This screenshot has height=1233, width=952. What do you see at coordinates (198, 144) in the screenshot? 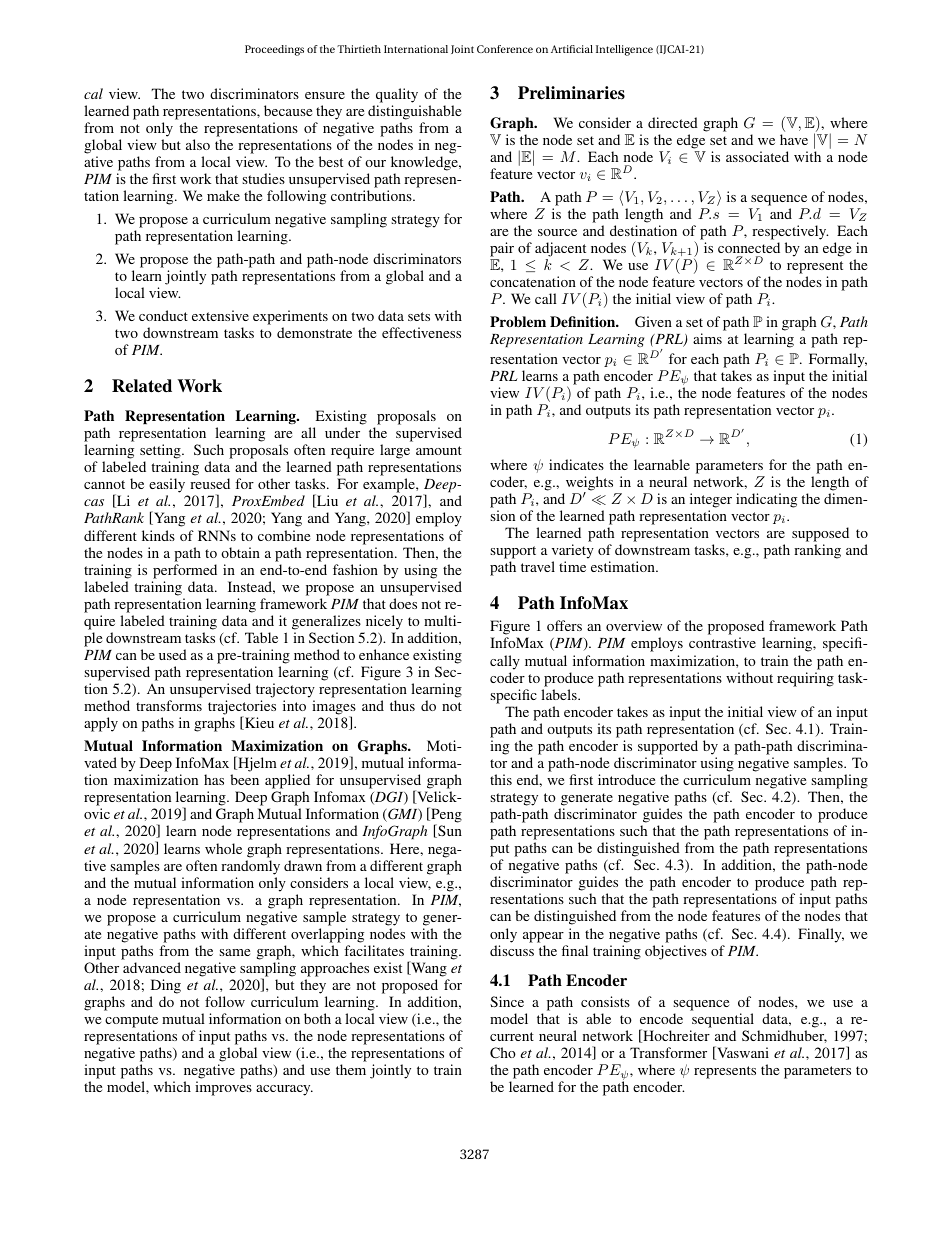
I see `also` at bounding box center [198, 144].
